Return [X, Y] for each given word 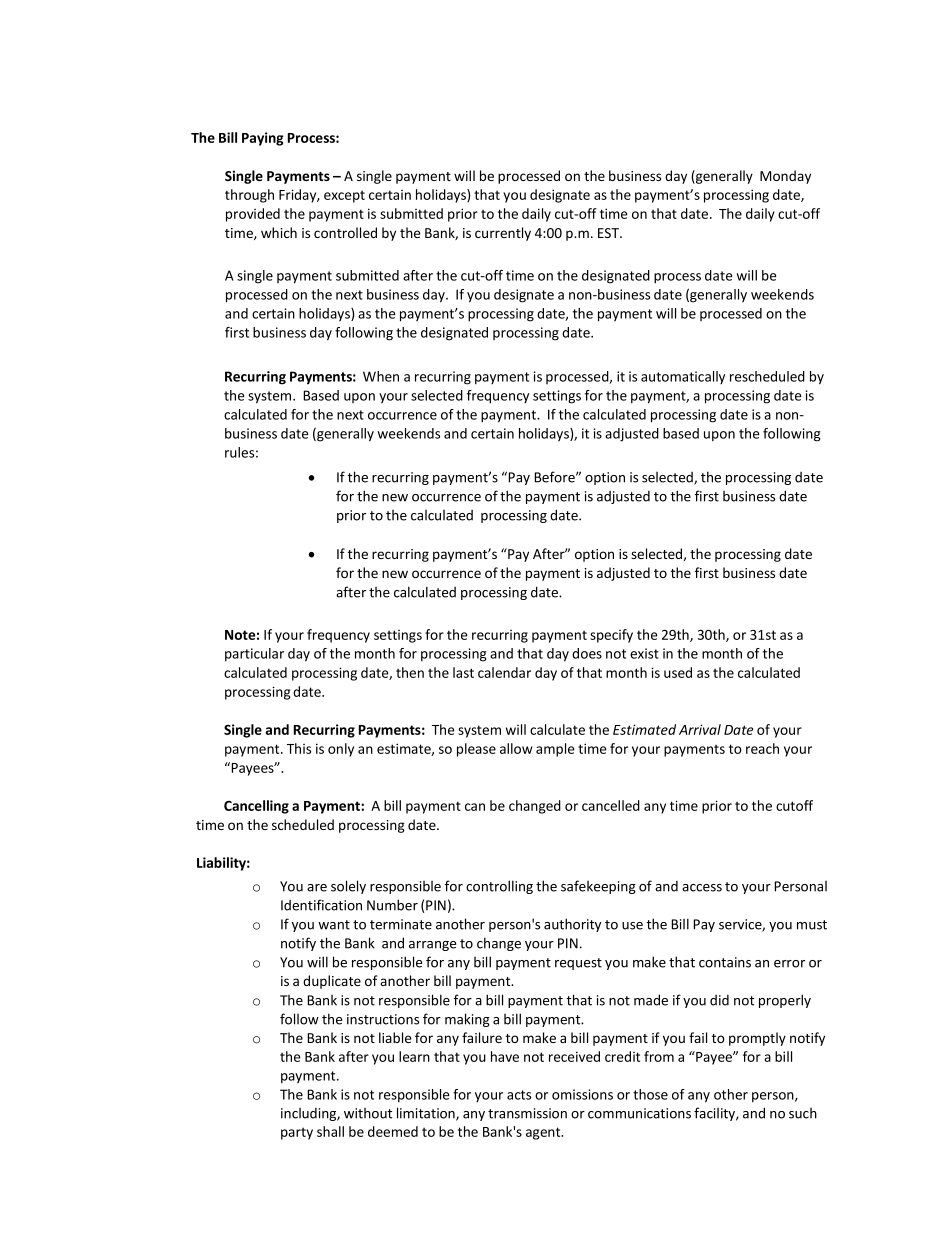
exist [644, 653]
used [678, 672]
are [317, 888]
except [344, 196]
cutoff [794, 805]
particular [254, 655]
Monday [785, 177]
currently [503, 234]
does [587, 653]
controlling [499, 887]
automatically [683, 377]
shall [330, 1131]
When [381, 376]
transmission [527, 1113]
